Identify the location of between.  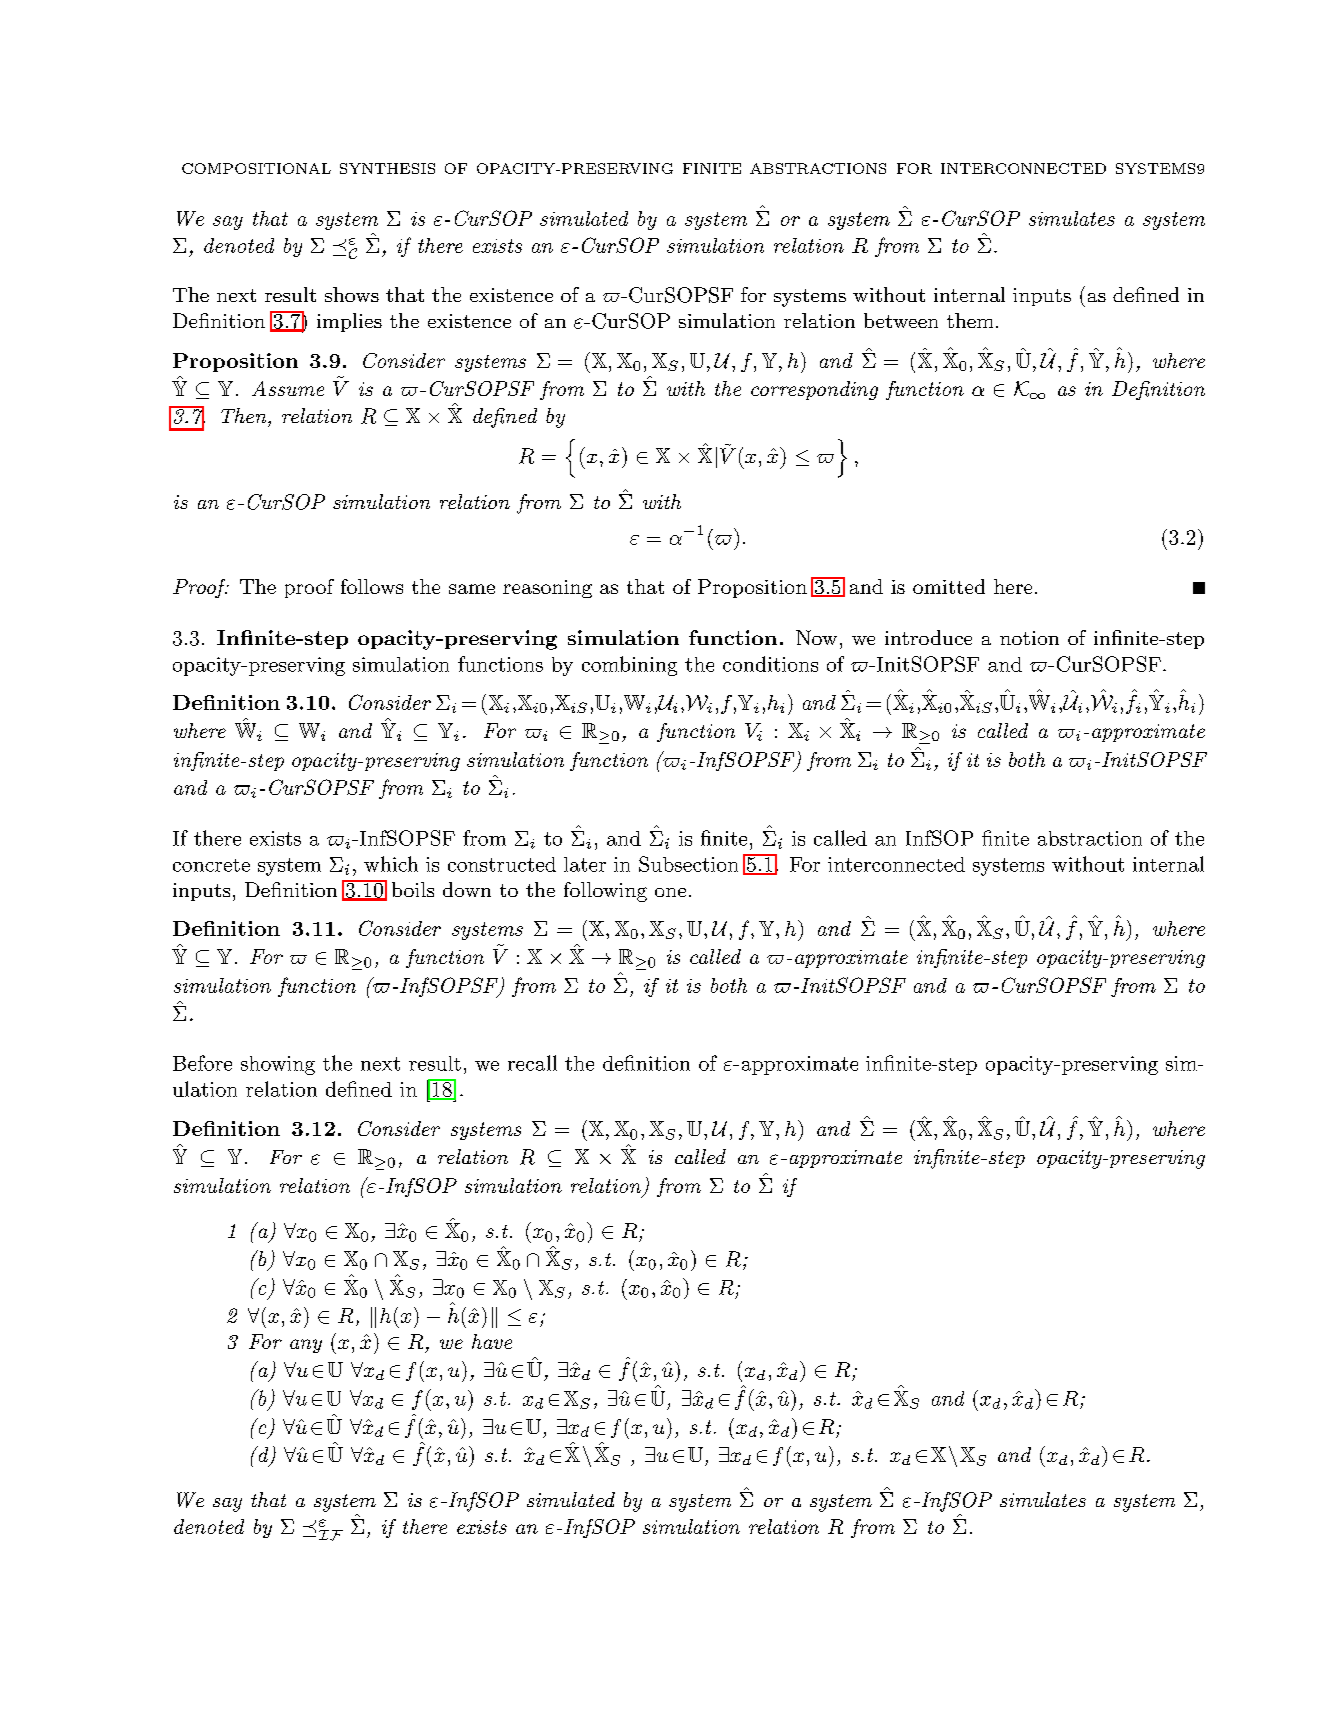
(901, 320).
